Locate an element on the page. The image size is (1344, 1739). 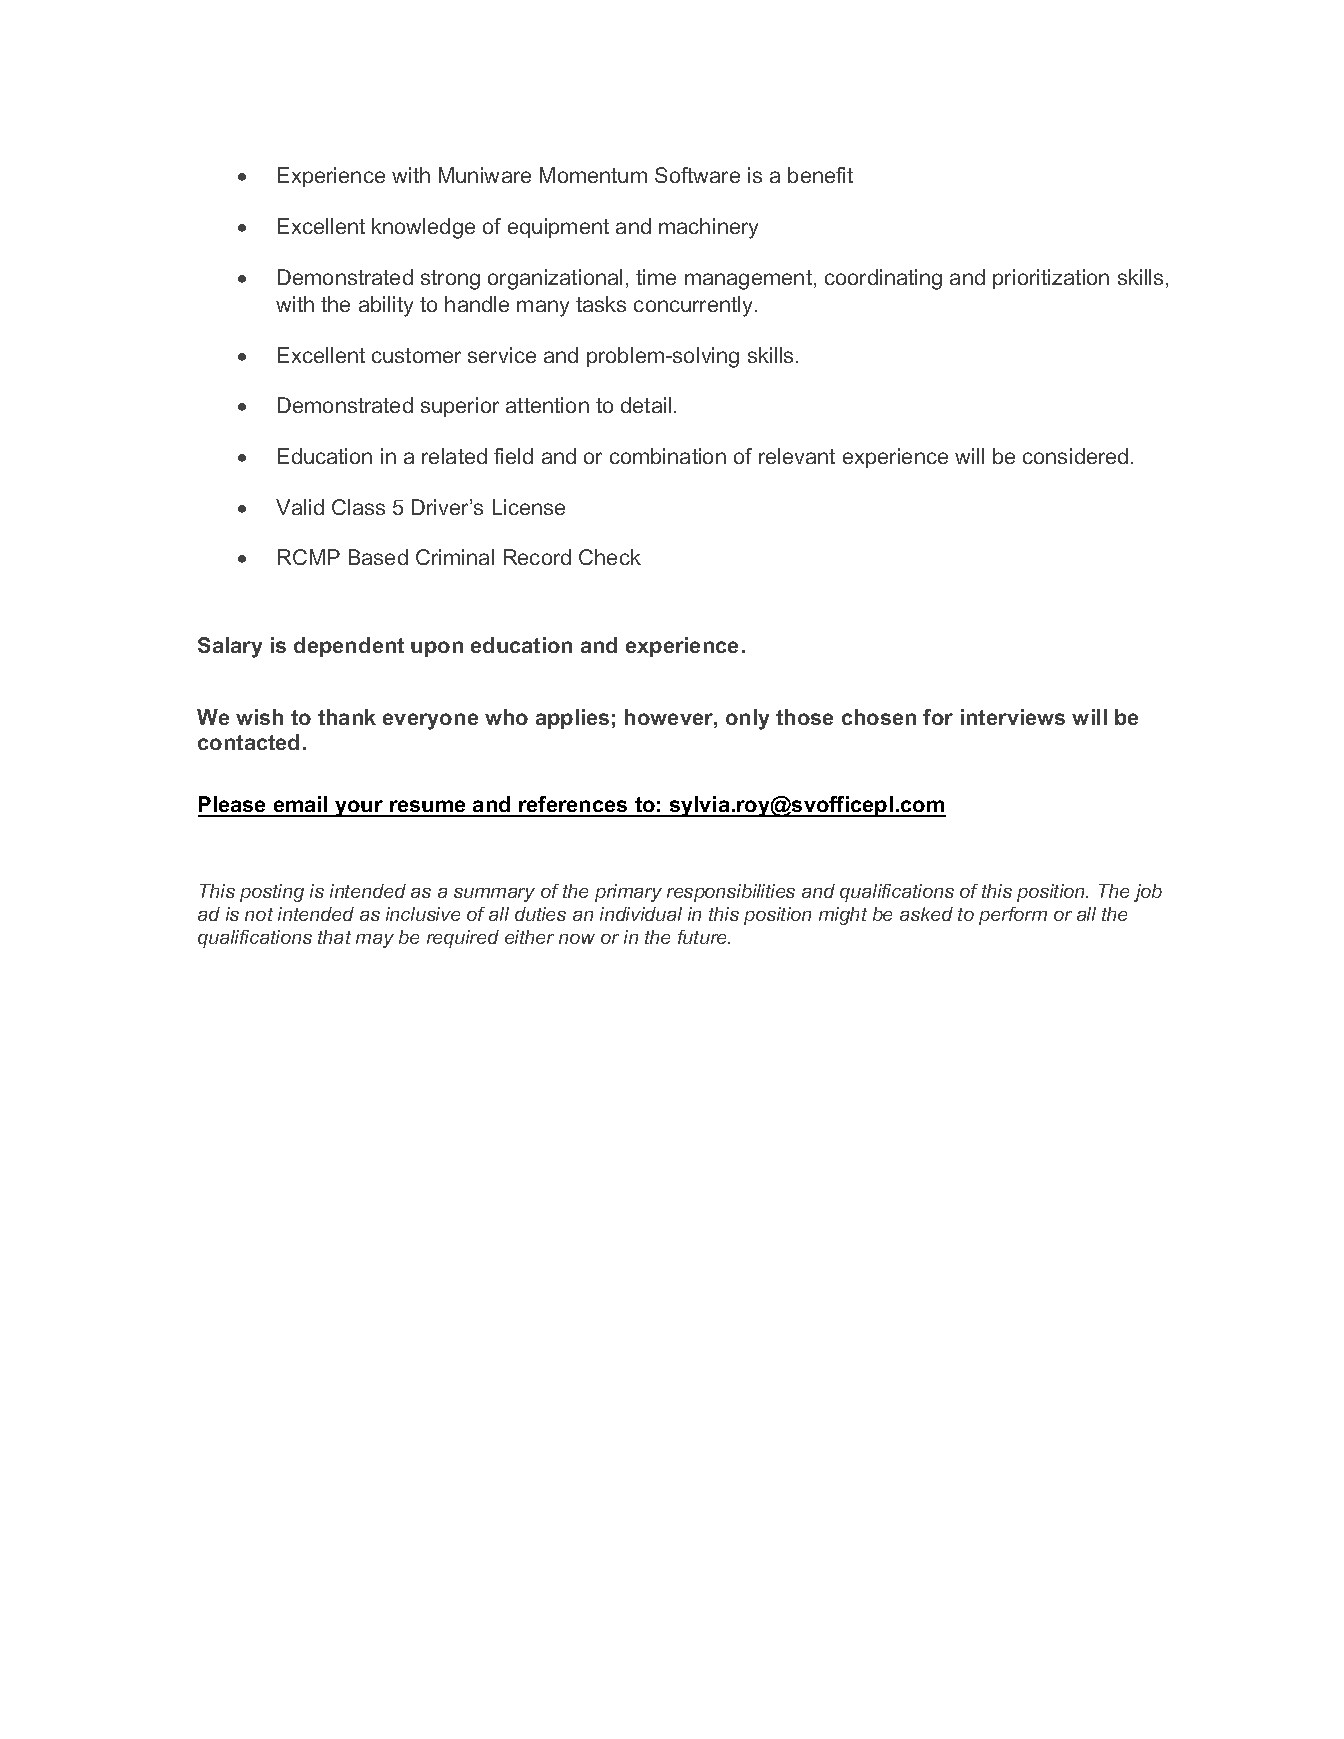
detail is located at coordinates (646, 405).
